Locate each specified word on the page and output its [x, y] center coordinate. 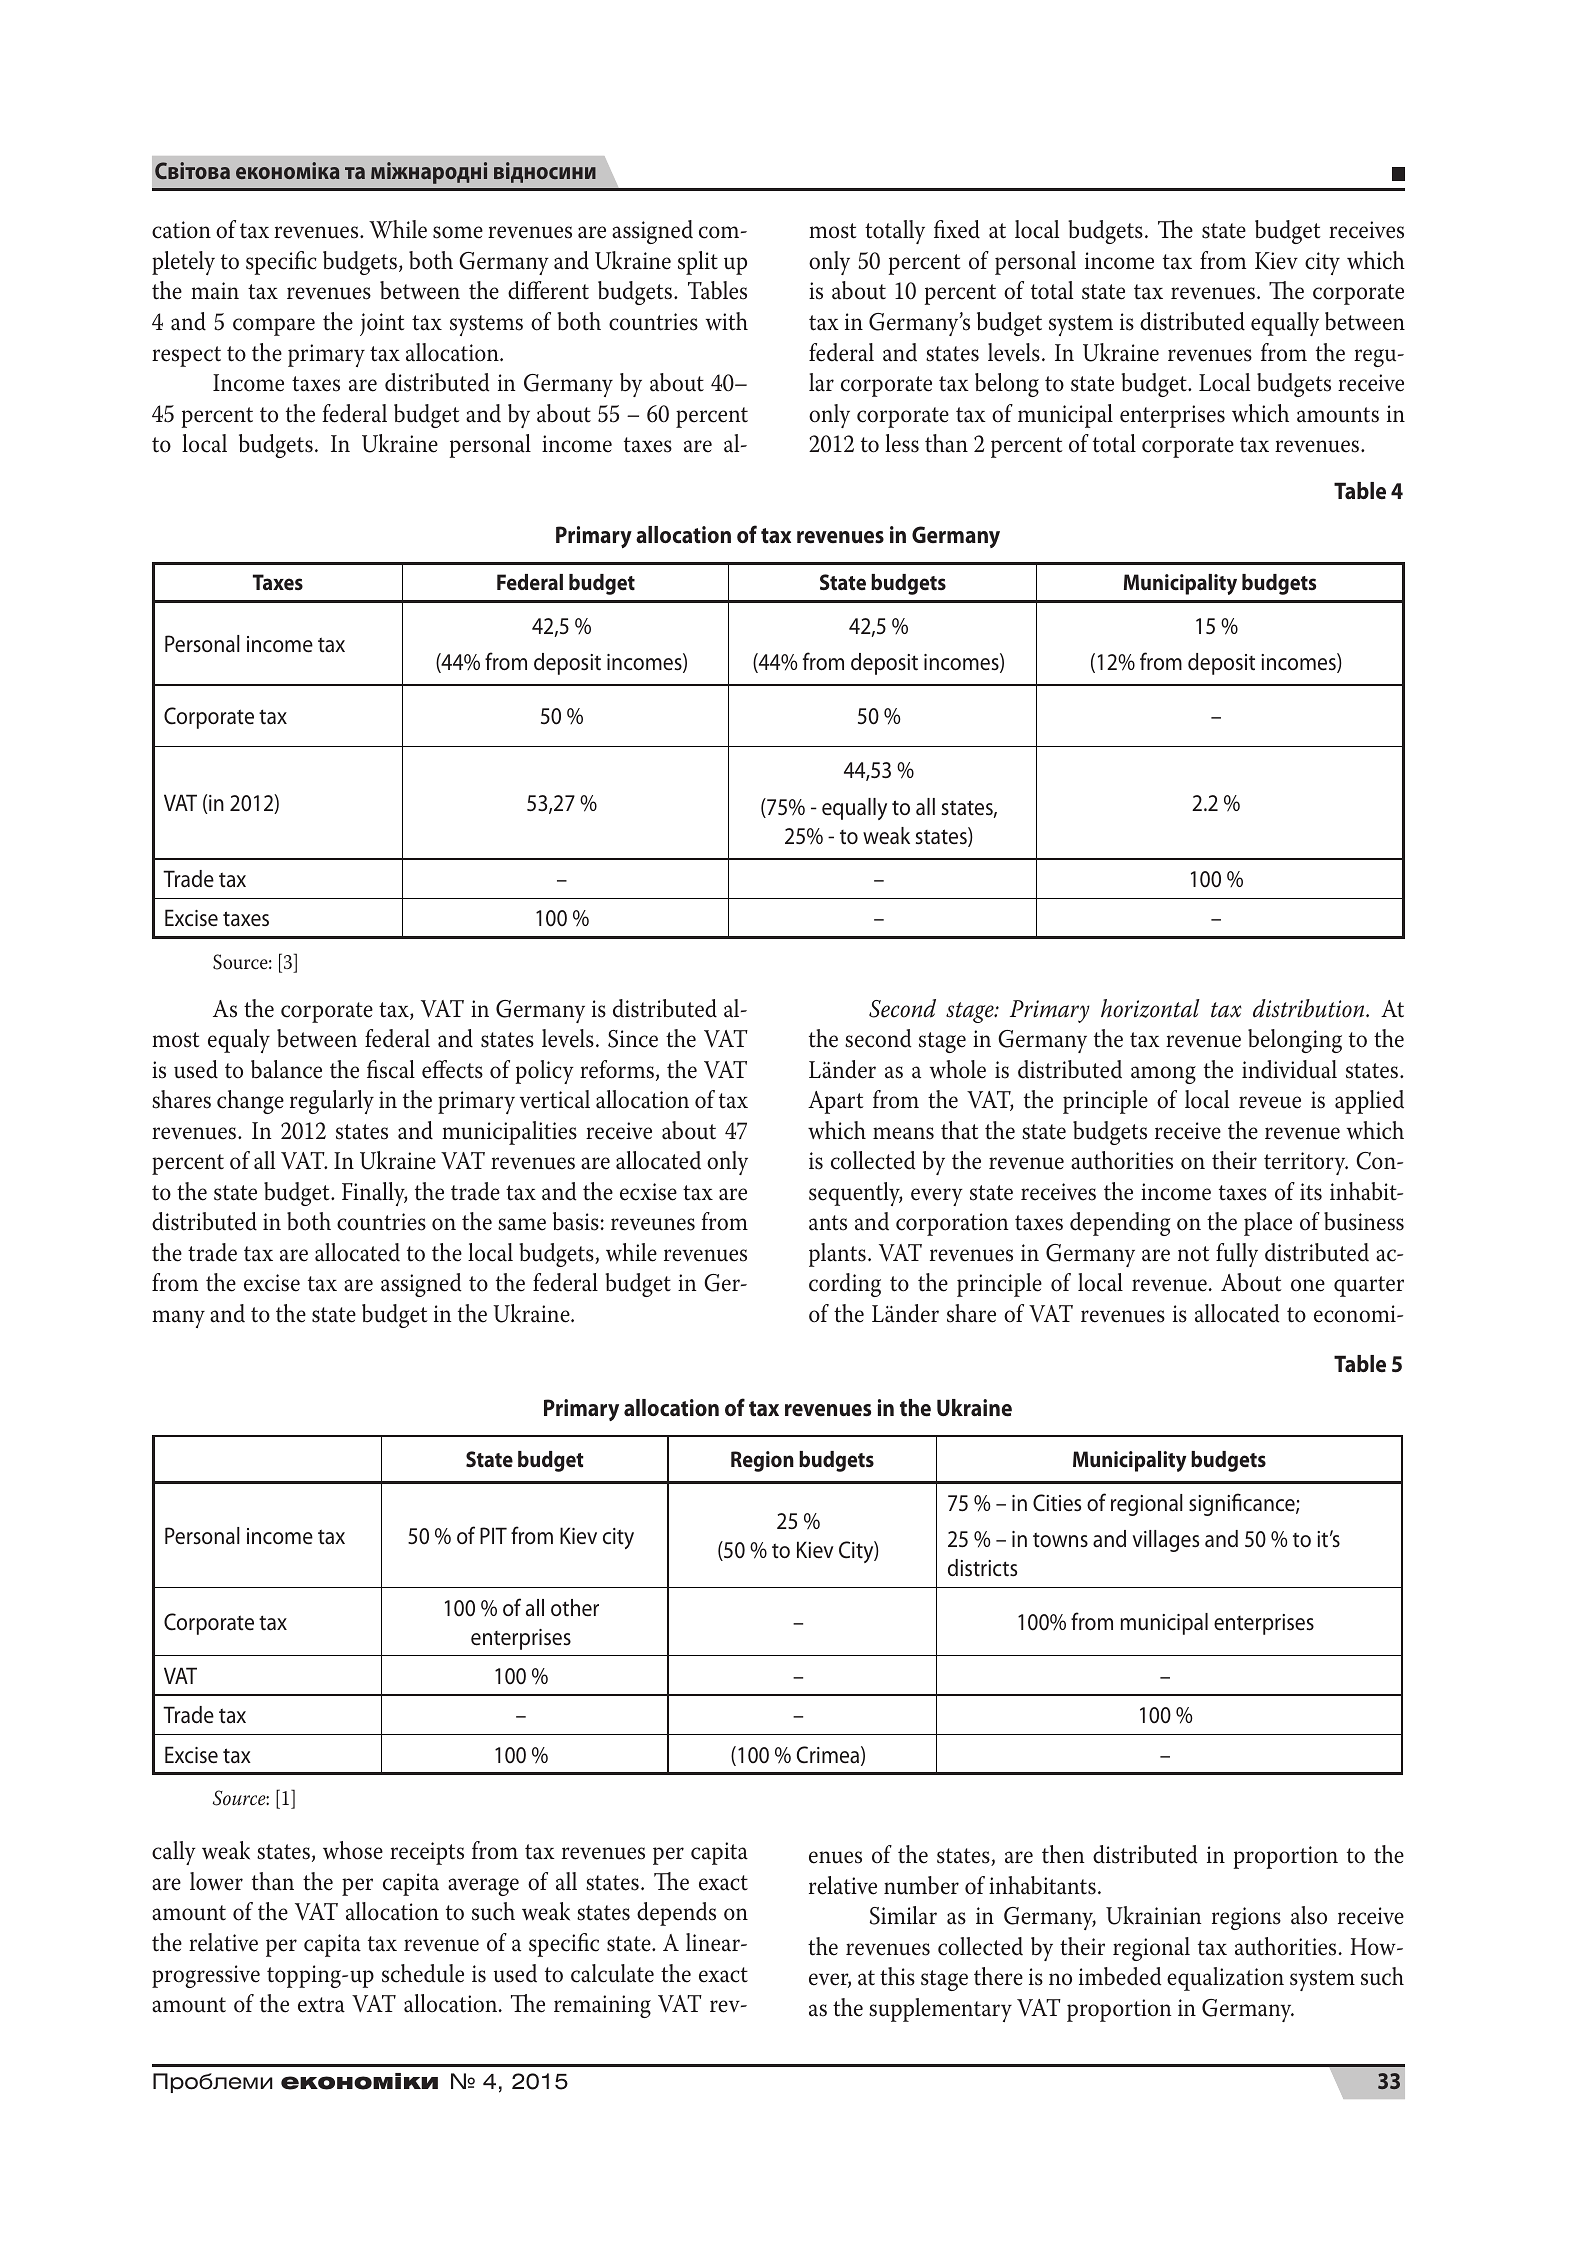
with [727, 321]
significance [1243, 1504]
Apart [836, 1102]
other [575, 1608]
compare [274, 327]
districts [982, 1568]
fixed [957, 229]
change [250, 1102]
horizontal [1150, 1008]
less [902, 443]
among [1163, 1075]
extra [321, 2005]
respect [186, 356]
